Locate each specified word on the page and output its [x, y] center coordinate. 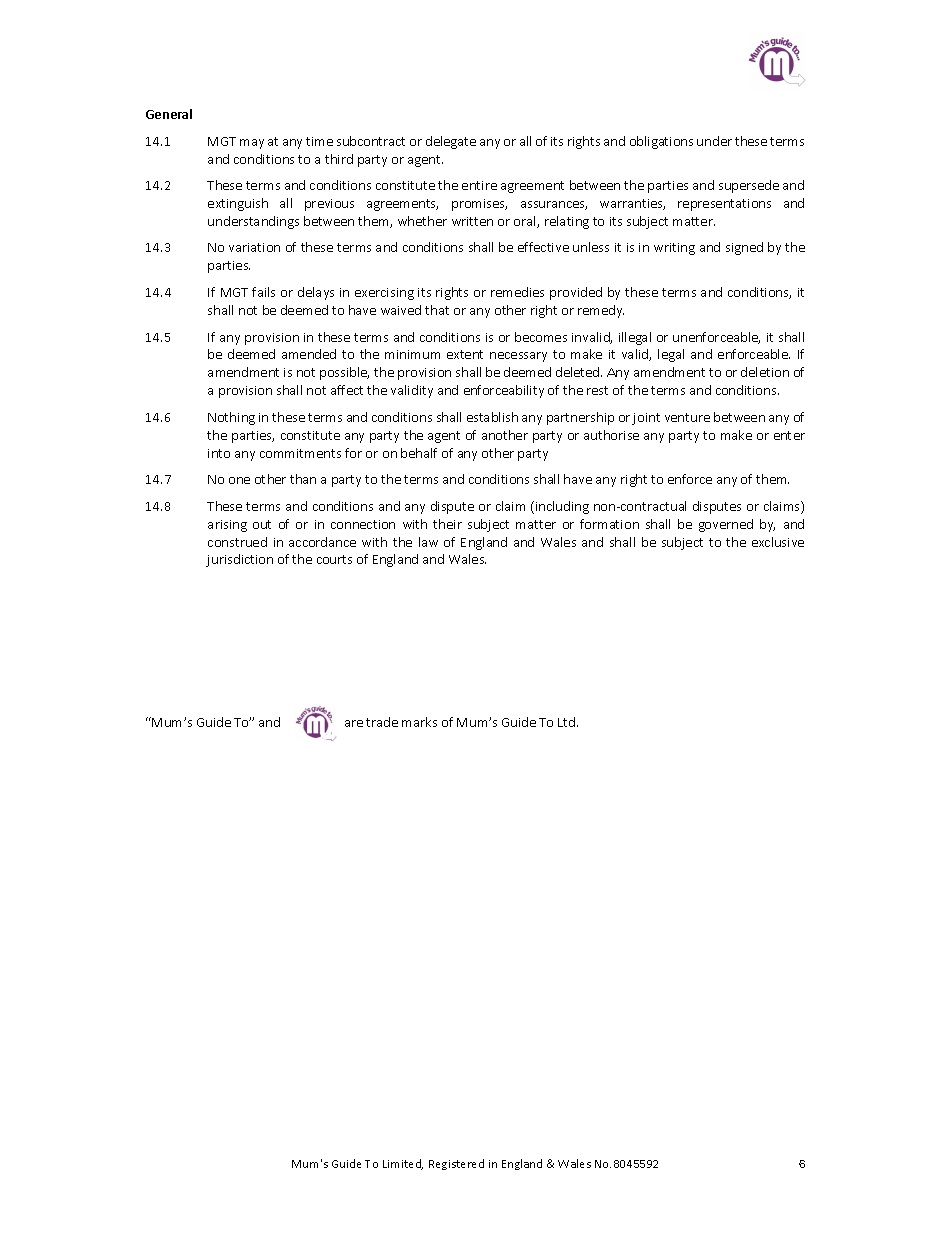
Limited [403, 1164]
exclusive [778, 542]
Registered [456, 1164]
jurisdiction [239, 560]
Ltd [568, 722]
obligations [661, 142]
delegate [451, 142]
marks [419, 722]
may [252, 144]
